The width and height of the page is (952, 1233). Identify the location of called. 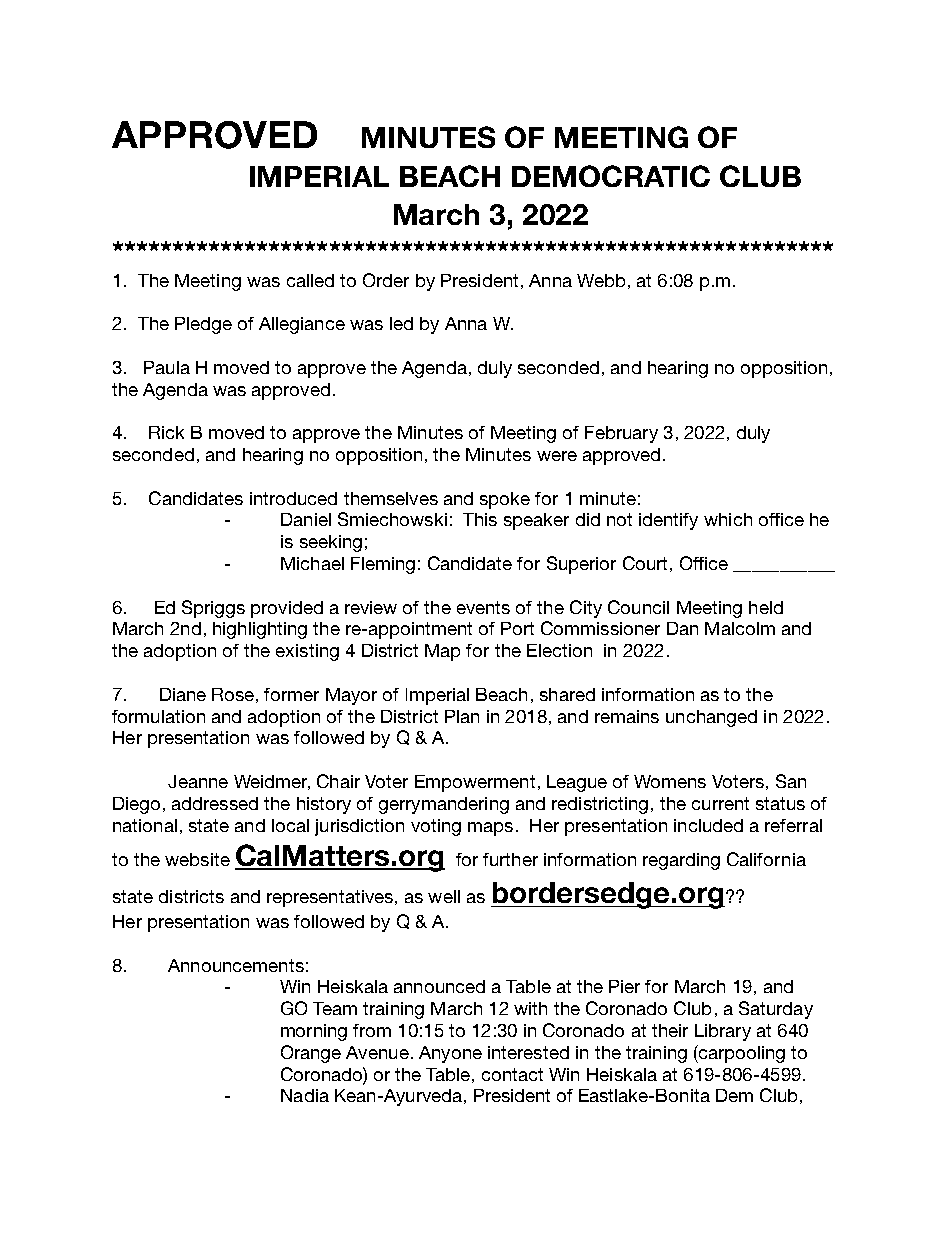
(310, 280).
